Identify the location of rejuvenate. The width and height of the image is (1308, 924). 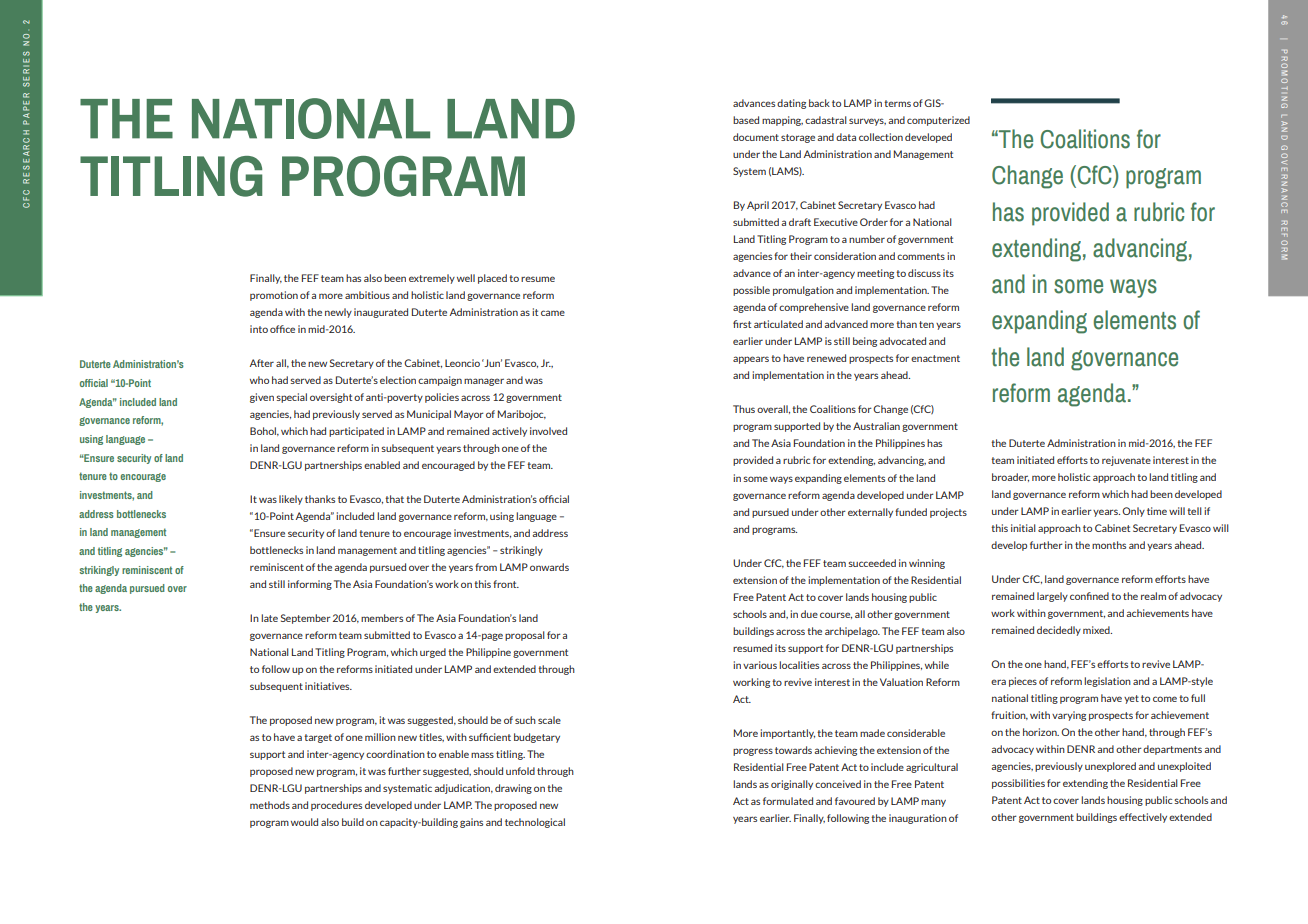
(1126, 461).
